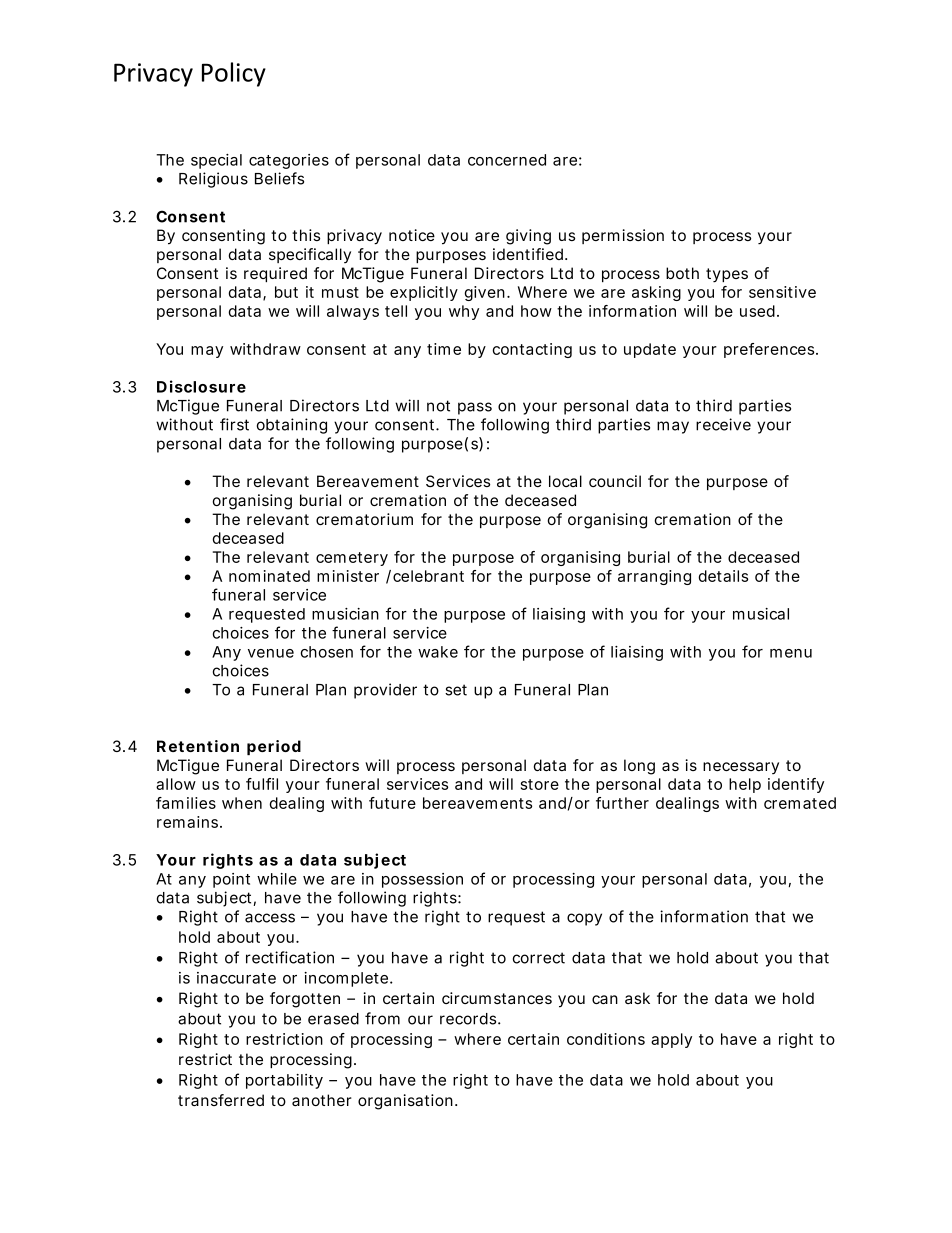 This screenshot has width=952, height=1233. Describe the element at coordinates (623, 236) in the screenshot. I see `permission` at that location.
